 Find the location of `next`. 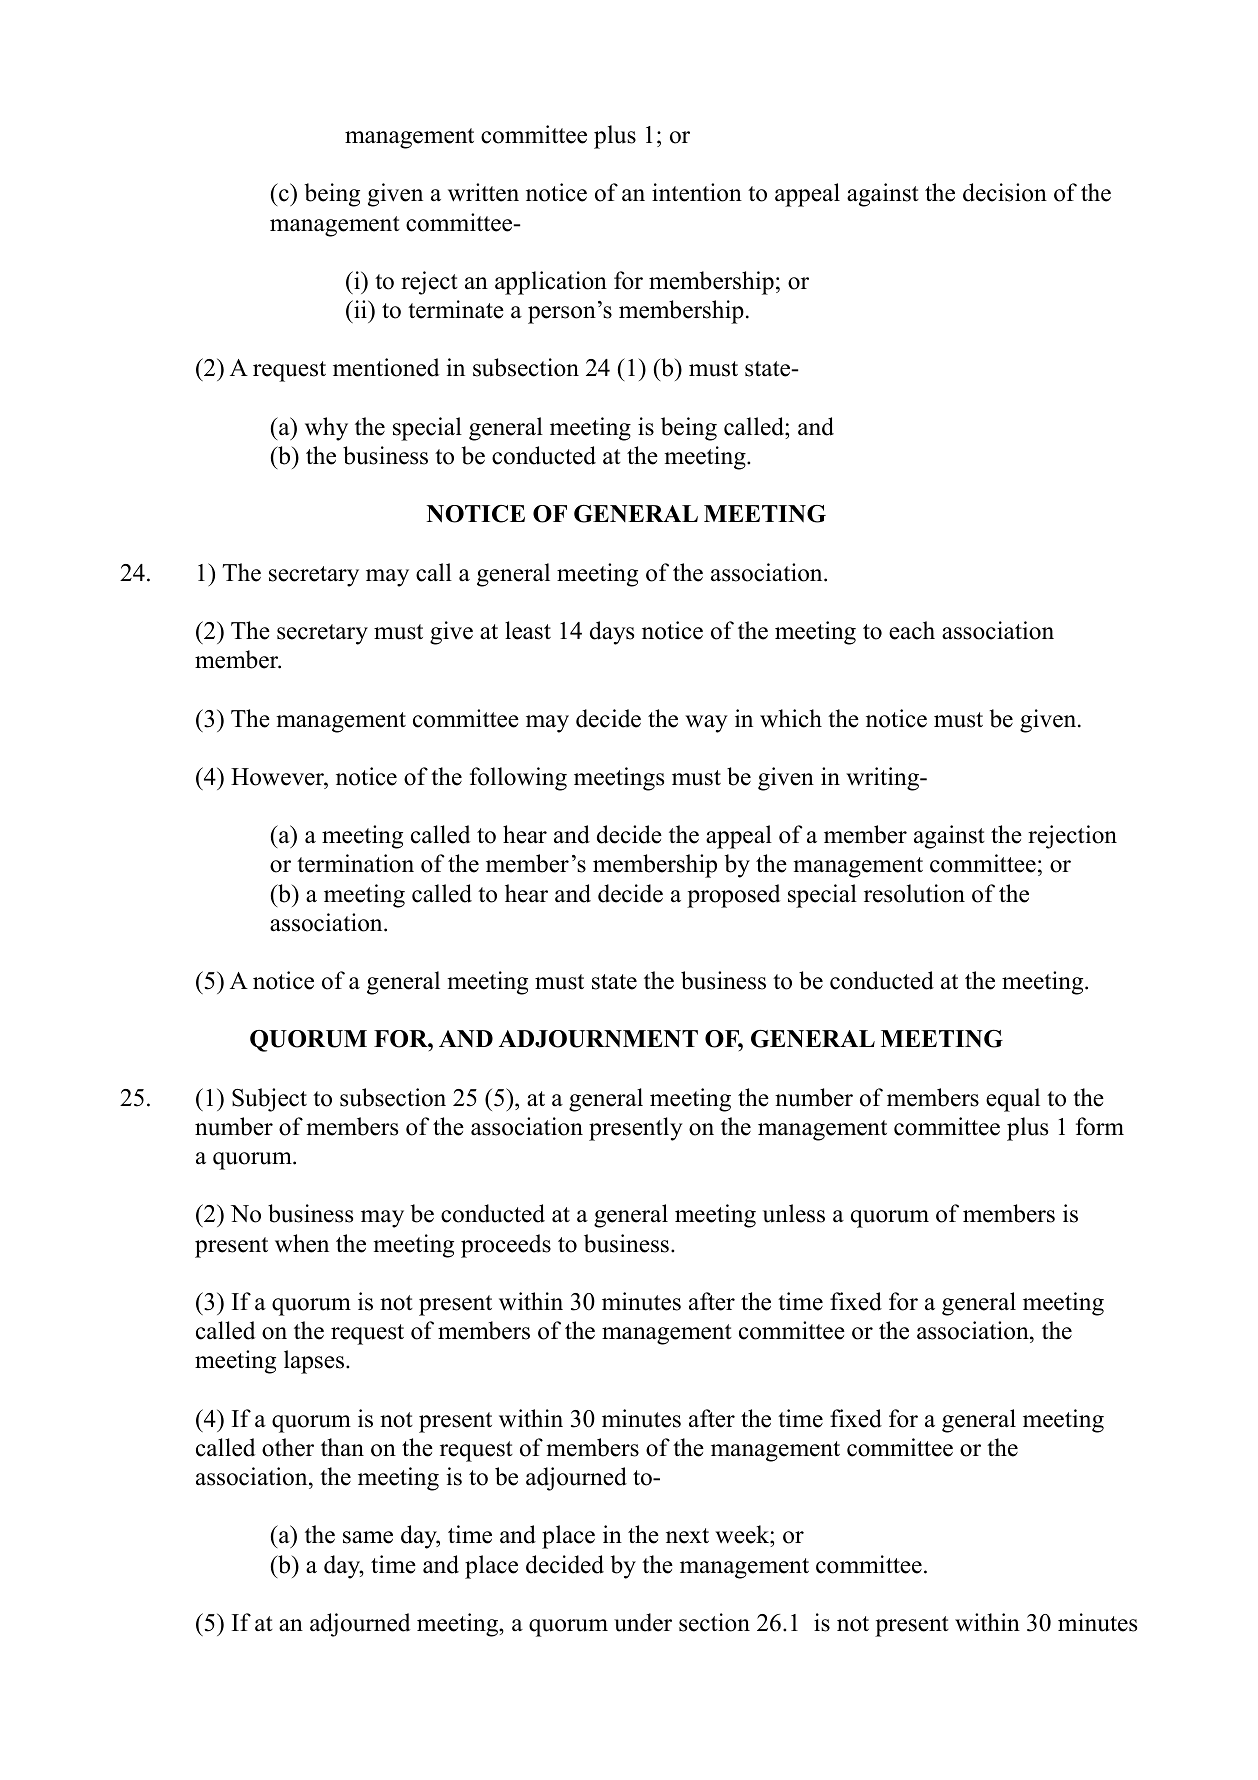

next is located at coordinates (687, 1536).
